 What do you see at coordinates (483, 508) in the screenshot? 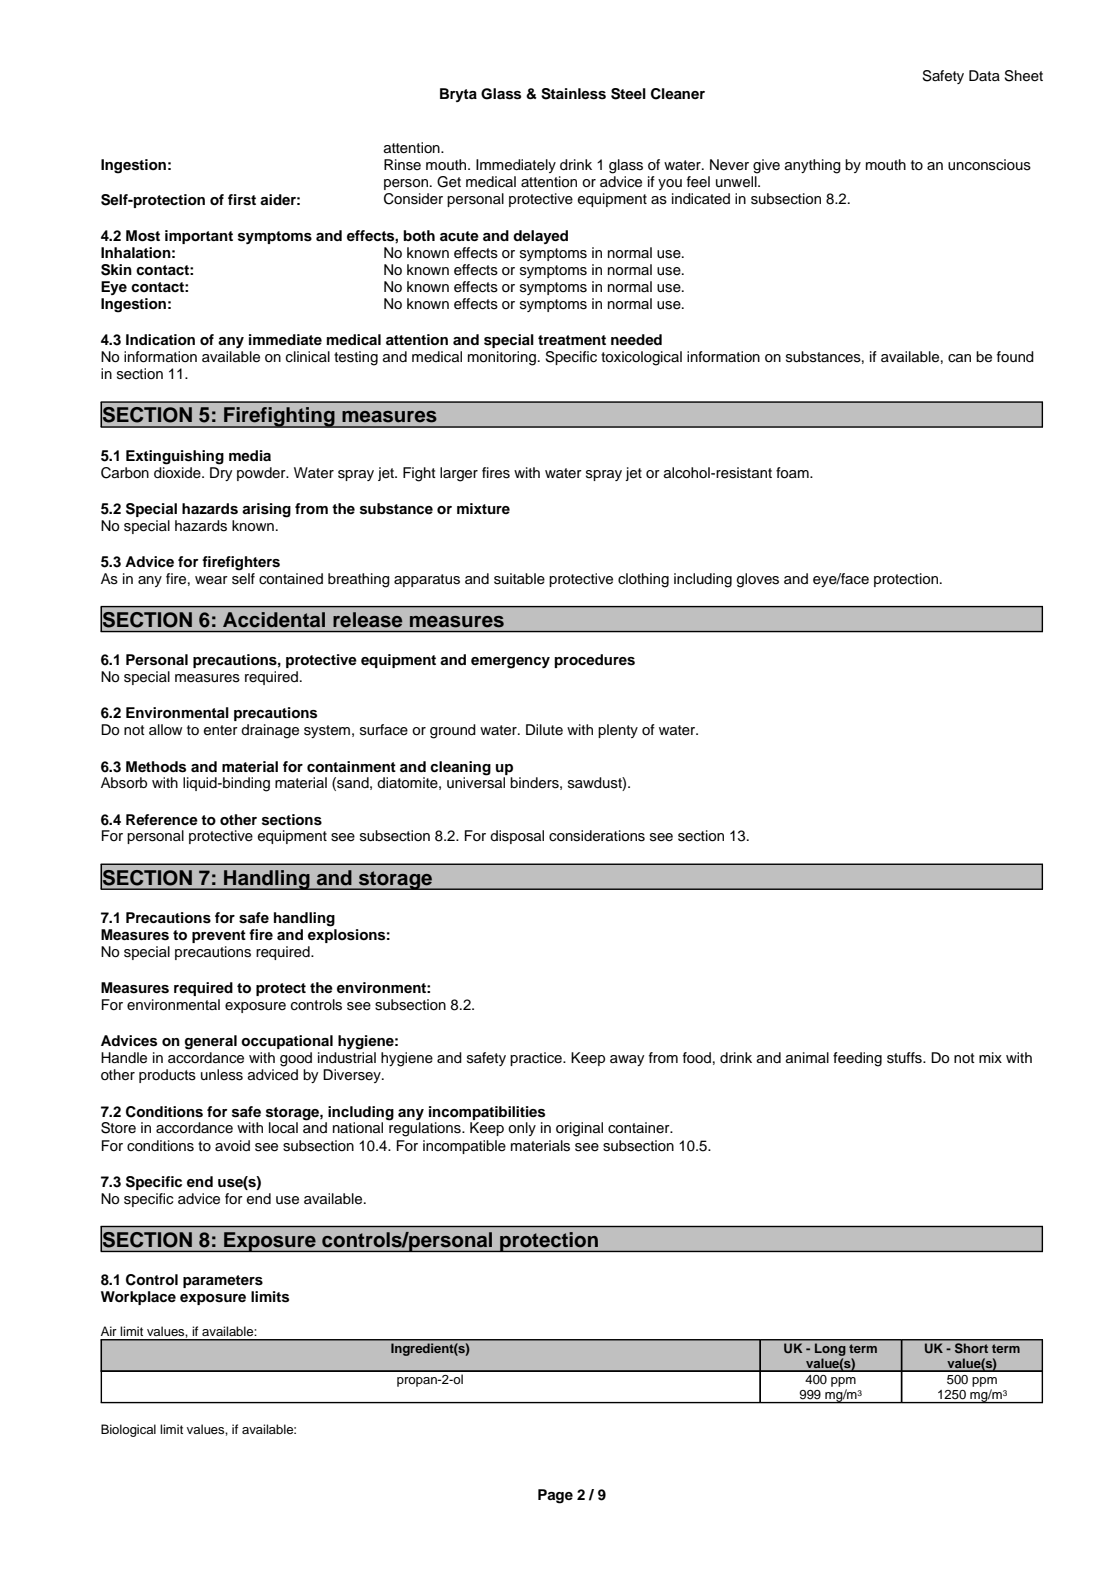
I see `mixture` at bounding box center [483, 508].
